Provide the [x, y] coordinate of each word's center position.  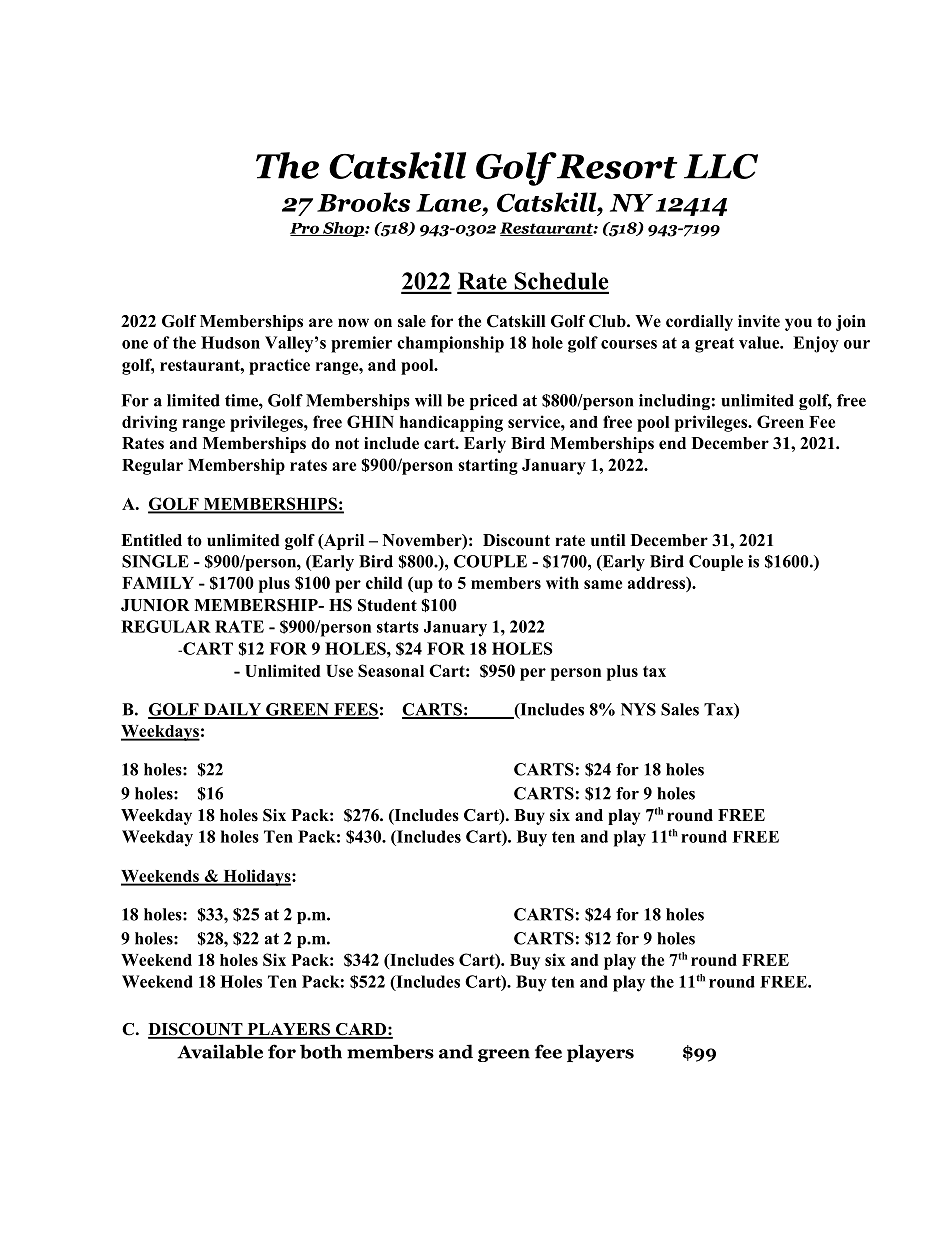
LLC [721, 166]
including [674, 402]
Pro [305, 229]
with [562, 582]
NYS [638, 709]
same [603, 584]
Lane [450, 203]
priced [494, 402]
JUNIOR [155, 605]
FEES [355, 710]
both [321, 1051]
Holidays [257, 877]
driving [149, 423]
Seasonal [391, 670]
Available [220, 1051]
